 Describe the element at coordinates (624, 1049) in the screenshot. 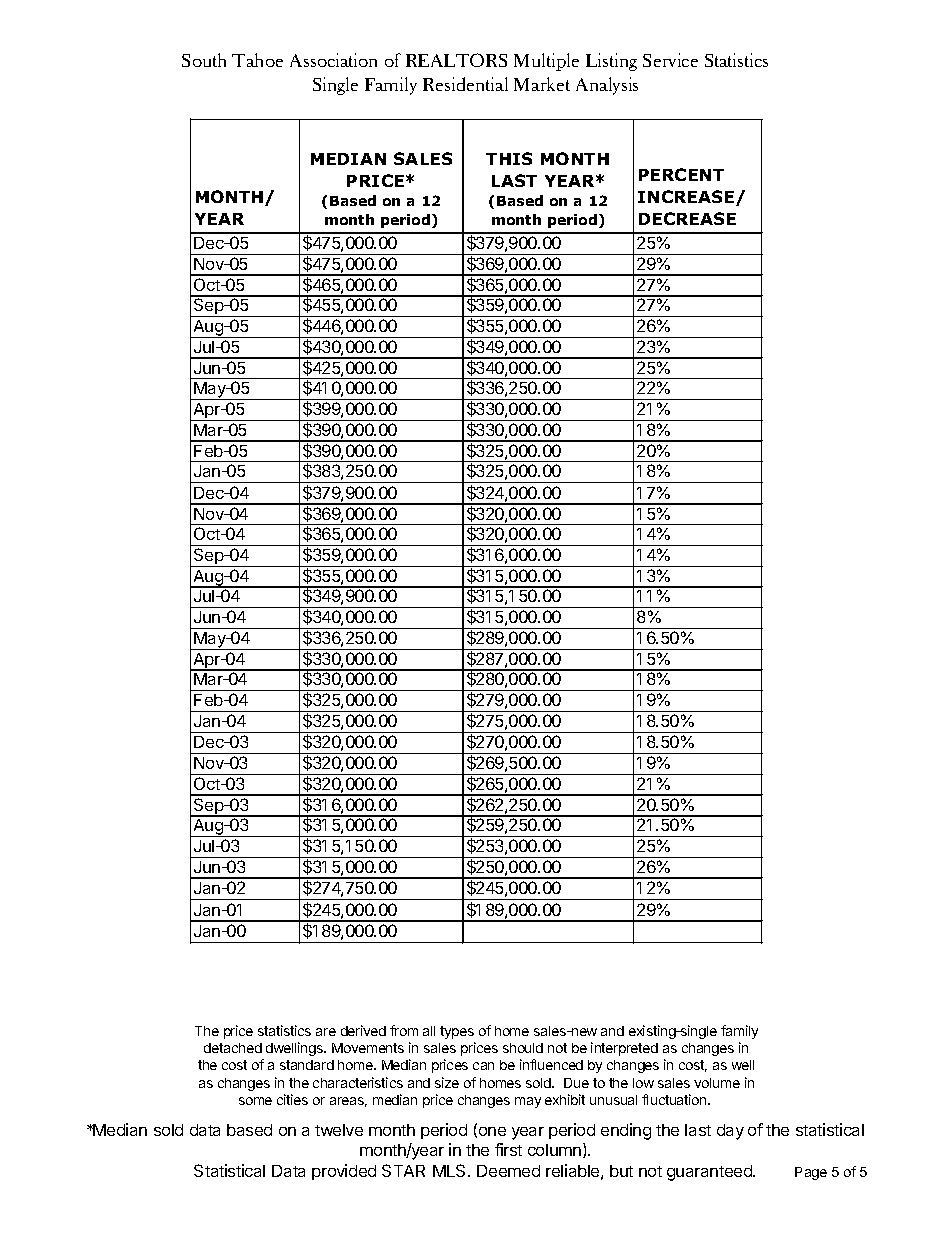

I see `interpreted` at that location.
